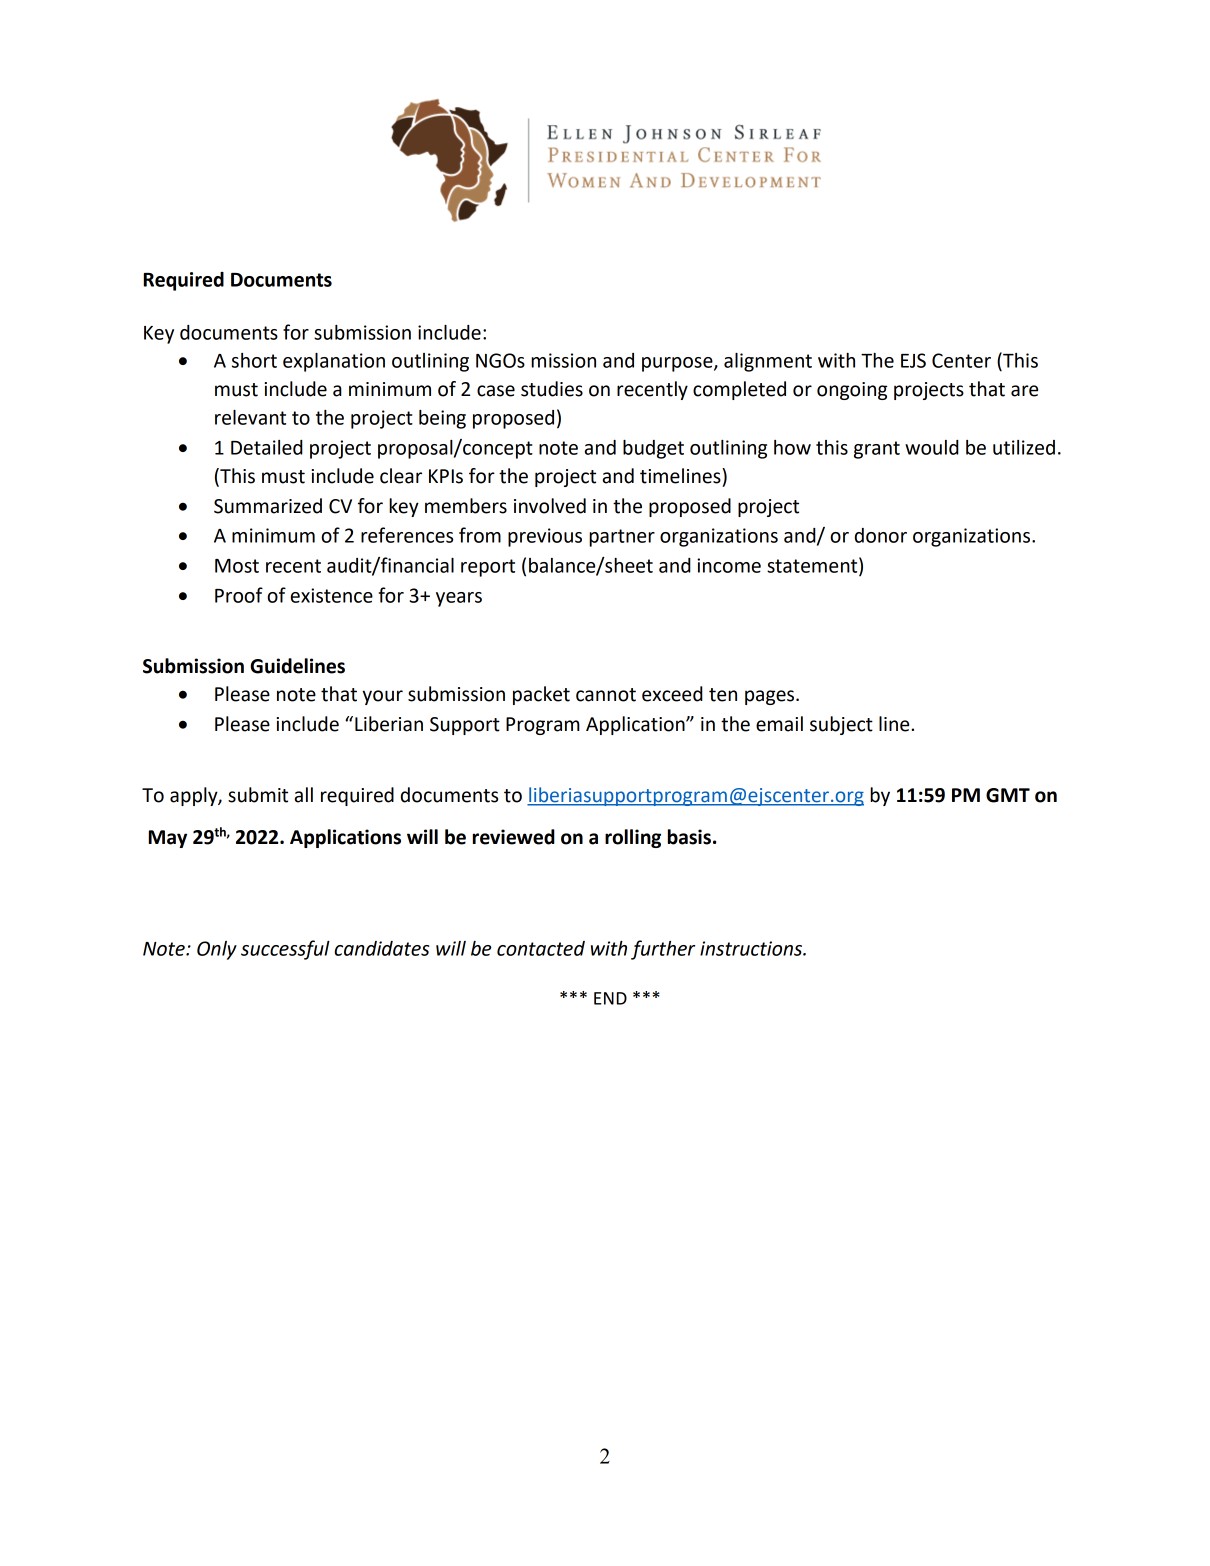 The image size is (1210, 1566). Describe the element at coordinates (610, 998) in the image. I see `END` at that location.
